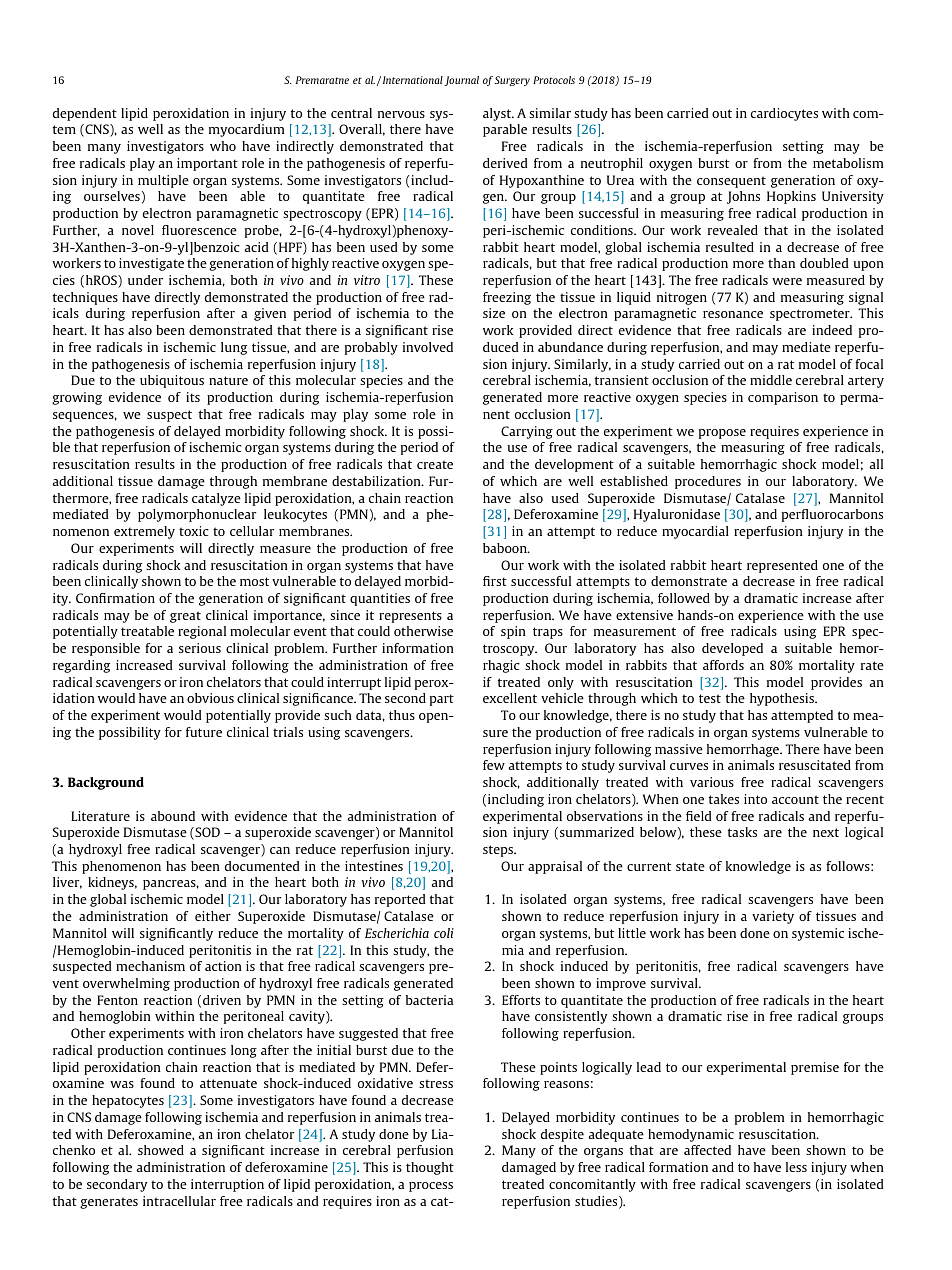 This image has height=1270, width=952. I want to click on who, so click(223, 146).
